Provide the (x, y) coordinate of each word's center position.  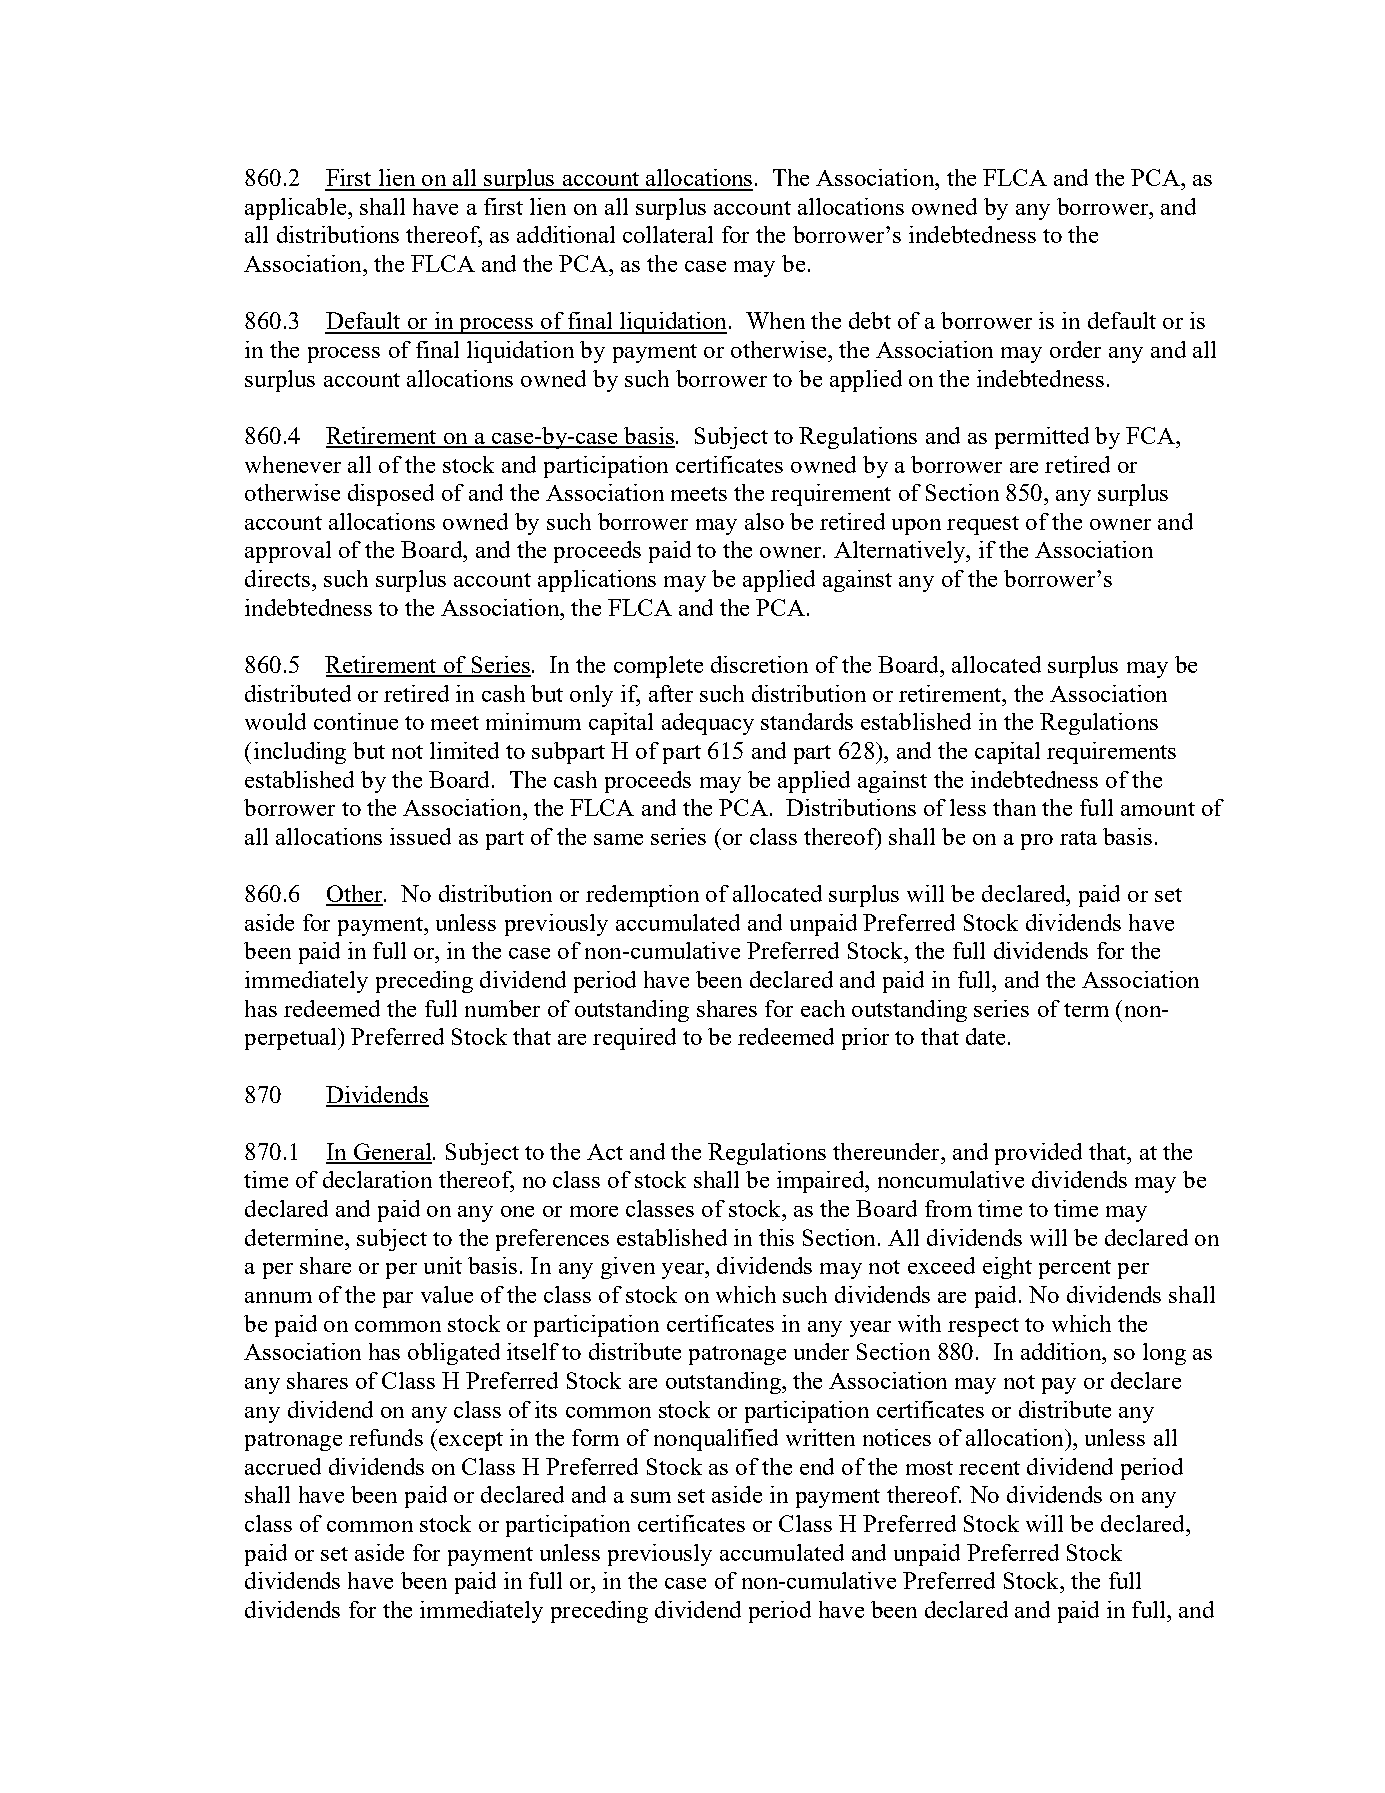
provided (1038, 1154)
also (764, 521)
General (391, 1153)
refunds (386, 1437)
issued (420, 836)
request (983, 525)
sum (651, 1497)
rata (1078, 838)
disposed (391, 495)
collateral (668, 234)
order (1075, 349)
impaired (822, 1182)
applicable (295, 209)
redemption (642, 896)
